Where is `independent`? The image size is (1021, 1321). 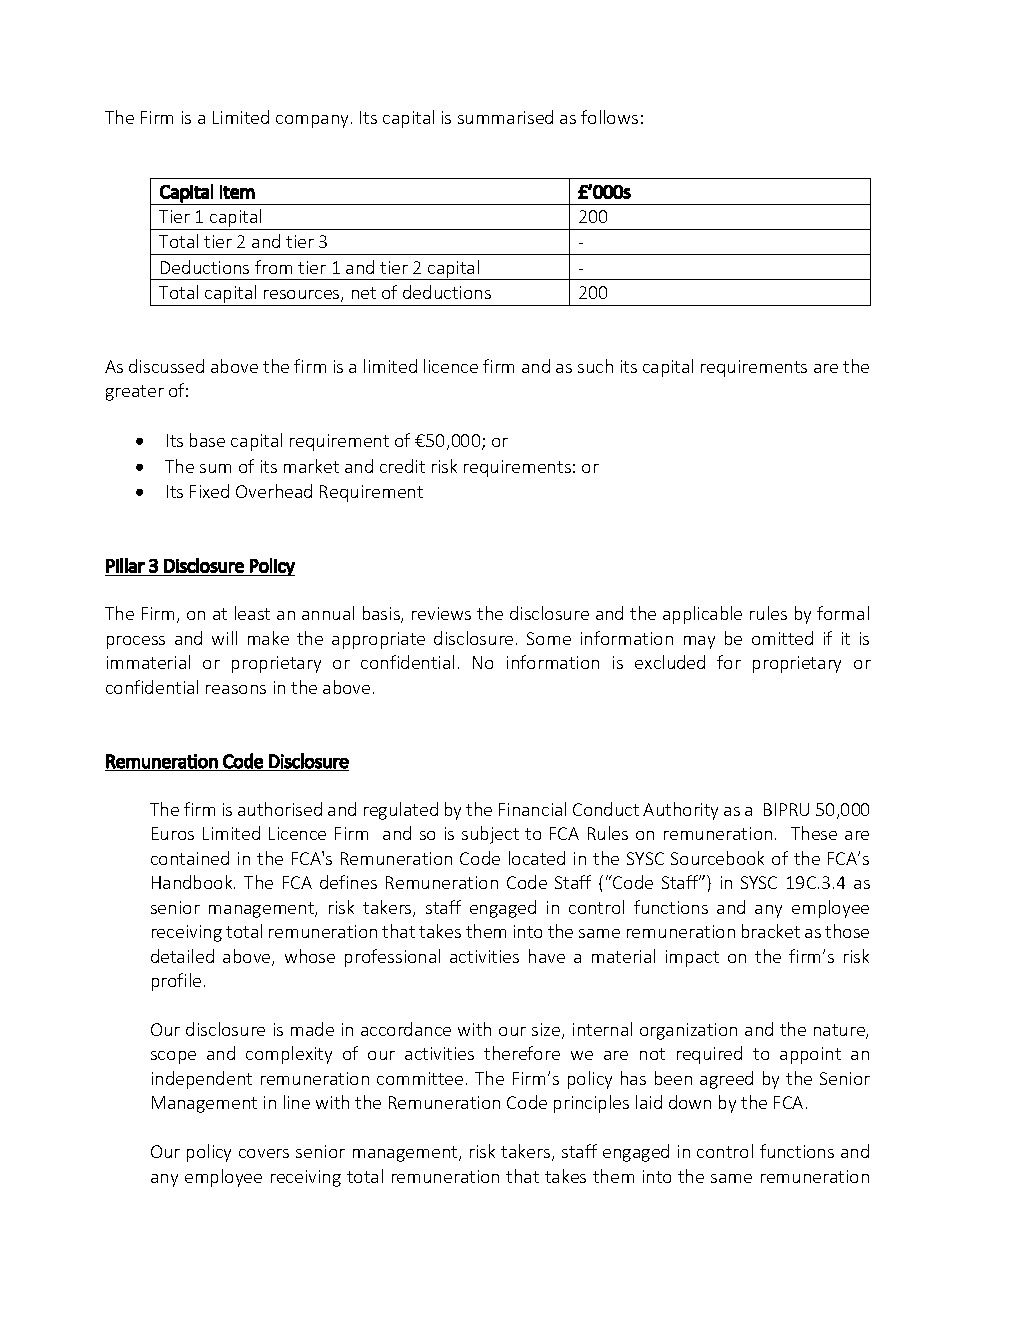 independent is located at coordinates (202, 1080).
